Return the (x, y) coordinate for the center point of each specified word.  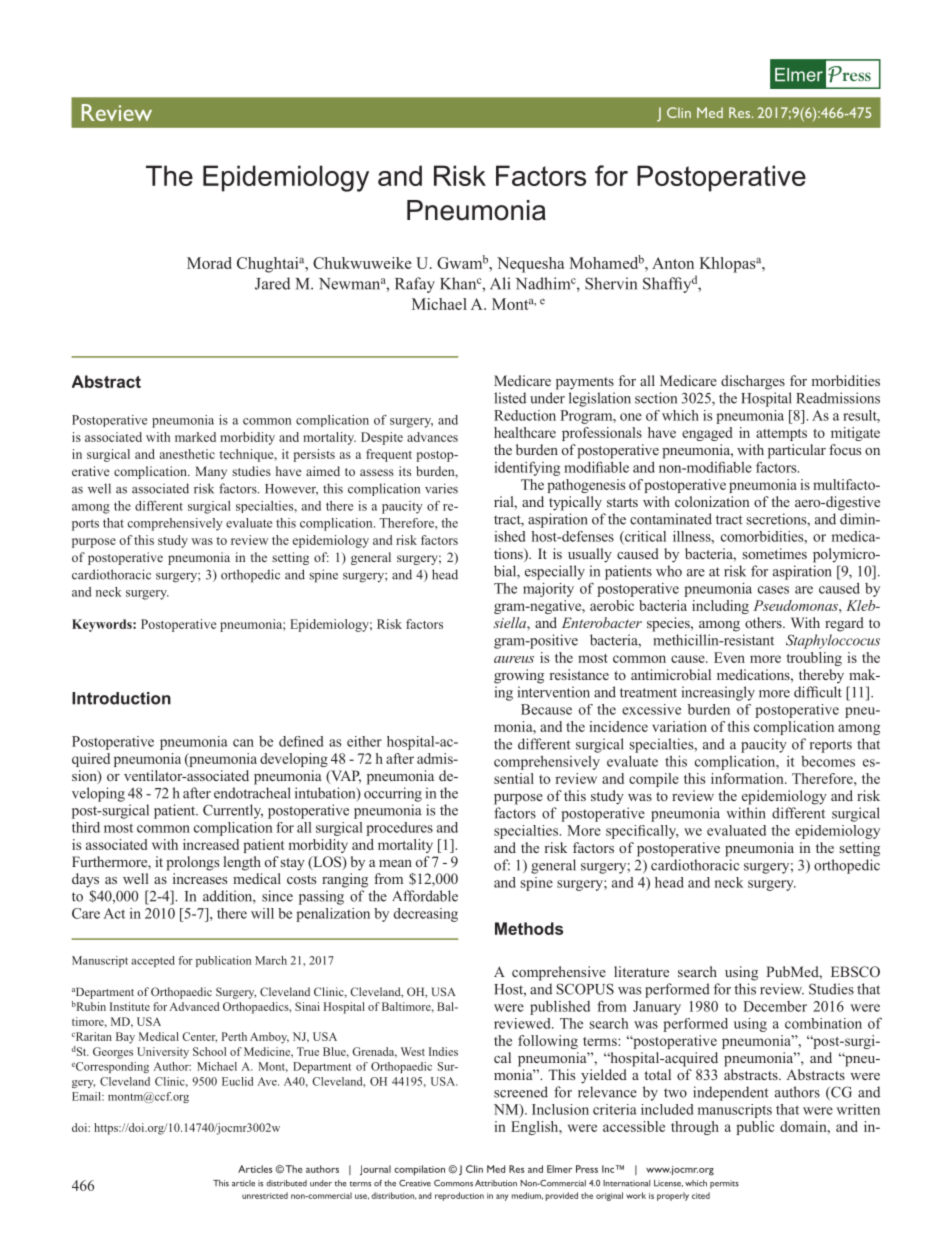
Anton (673, 263)
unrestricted (265, 1195)
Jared (272, 283)
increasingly (718, 693)
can (243, 743)
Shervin (611, 283)
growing (519, 676)
